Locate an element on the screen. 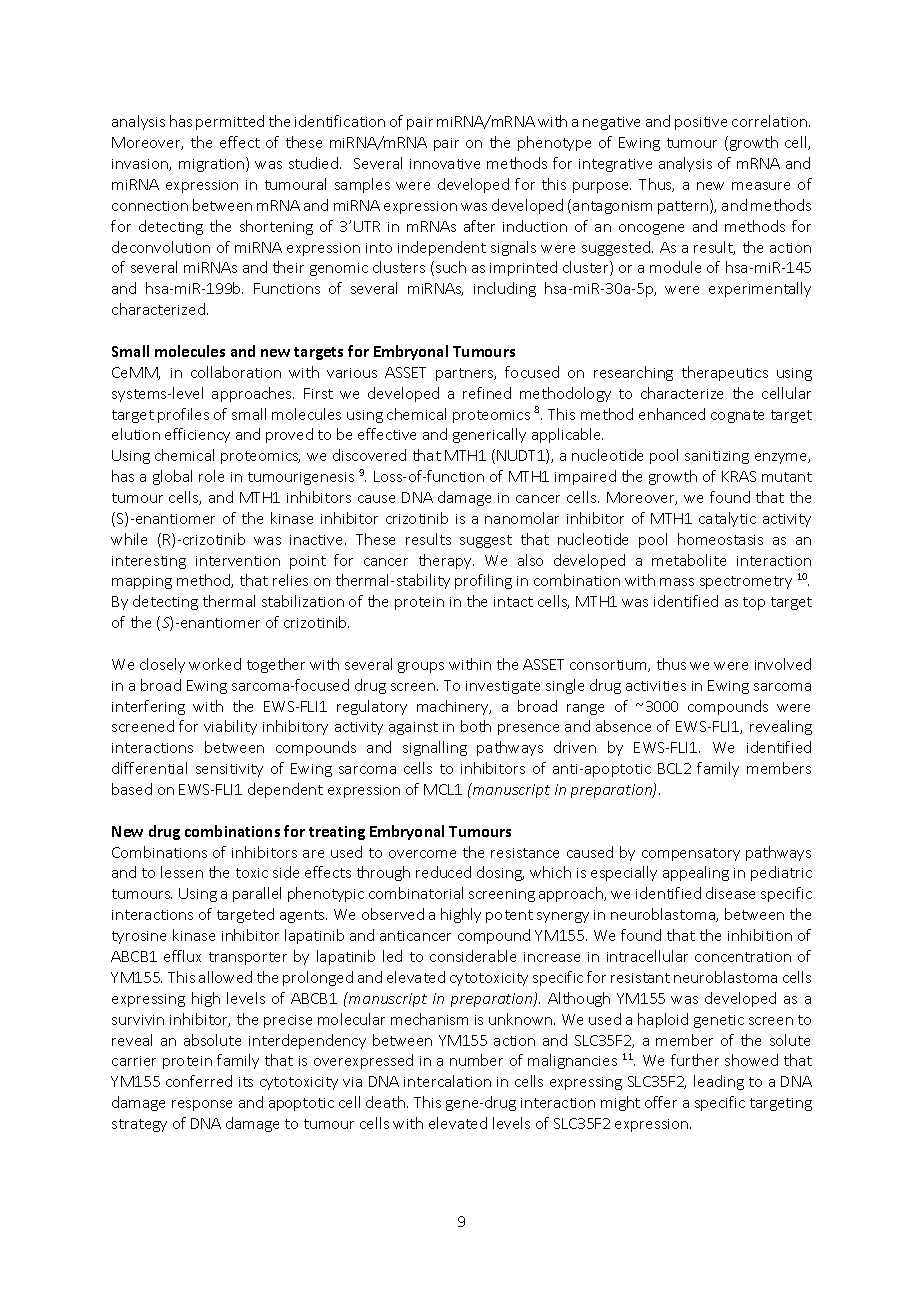 The height and width of the screenshot is (1308, 924). positive is located at coordinates (701, 123).
